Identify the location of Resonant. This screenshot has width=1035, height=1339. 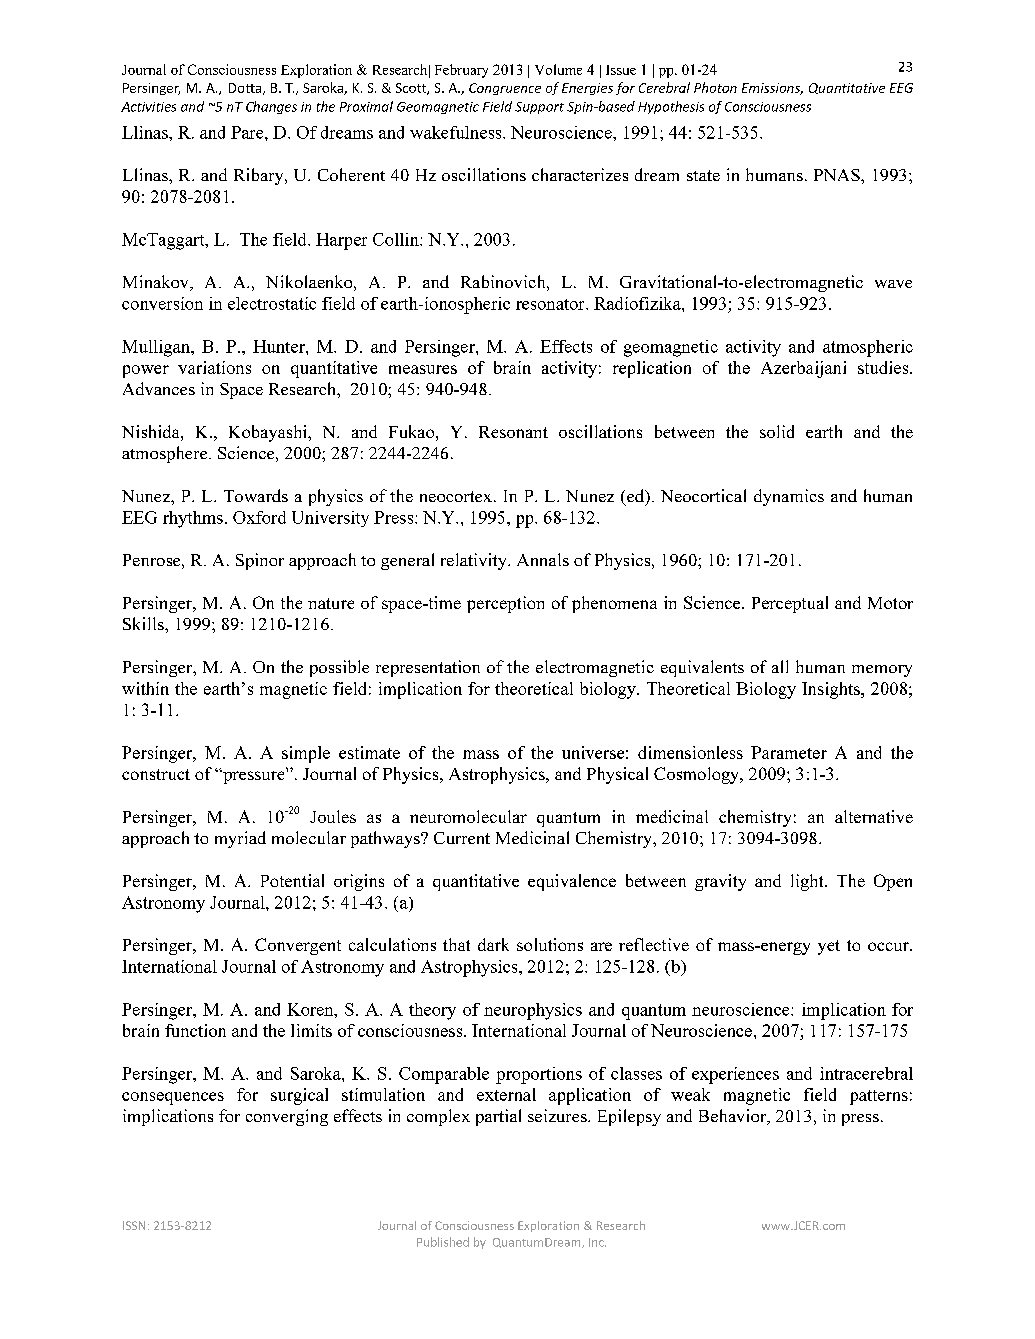
(513, 432).
